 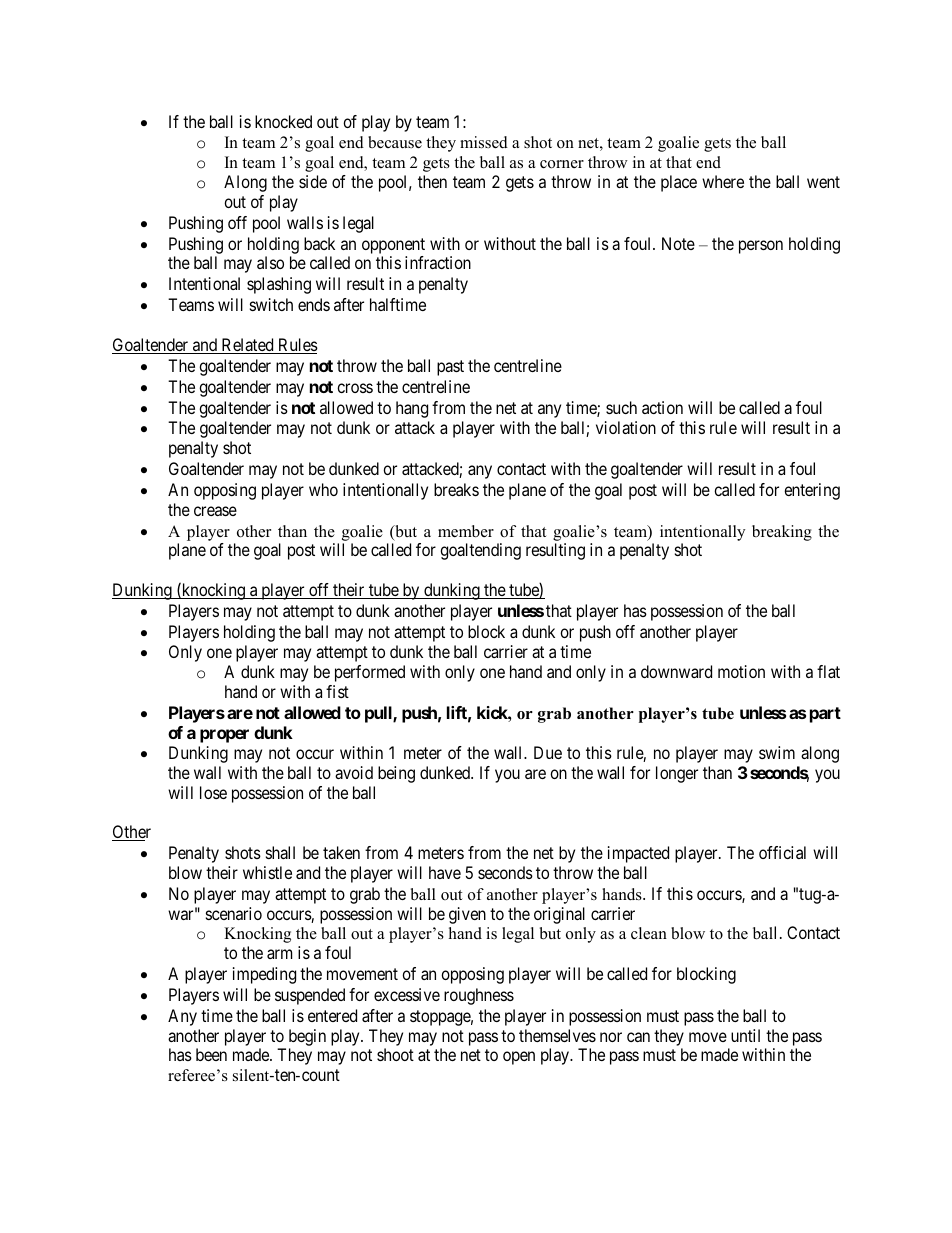 I want to click on begin, so click(x=307, y=1037).
